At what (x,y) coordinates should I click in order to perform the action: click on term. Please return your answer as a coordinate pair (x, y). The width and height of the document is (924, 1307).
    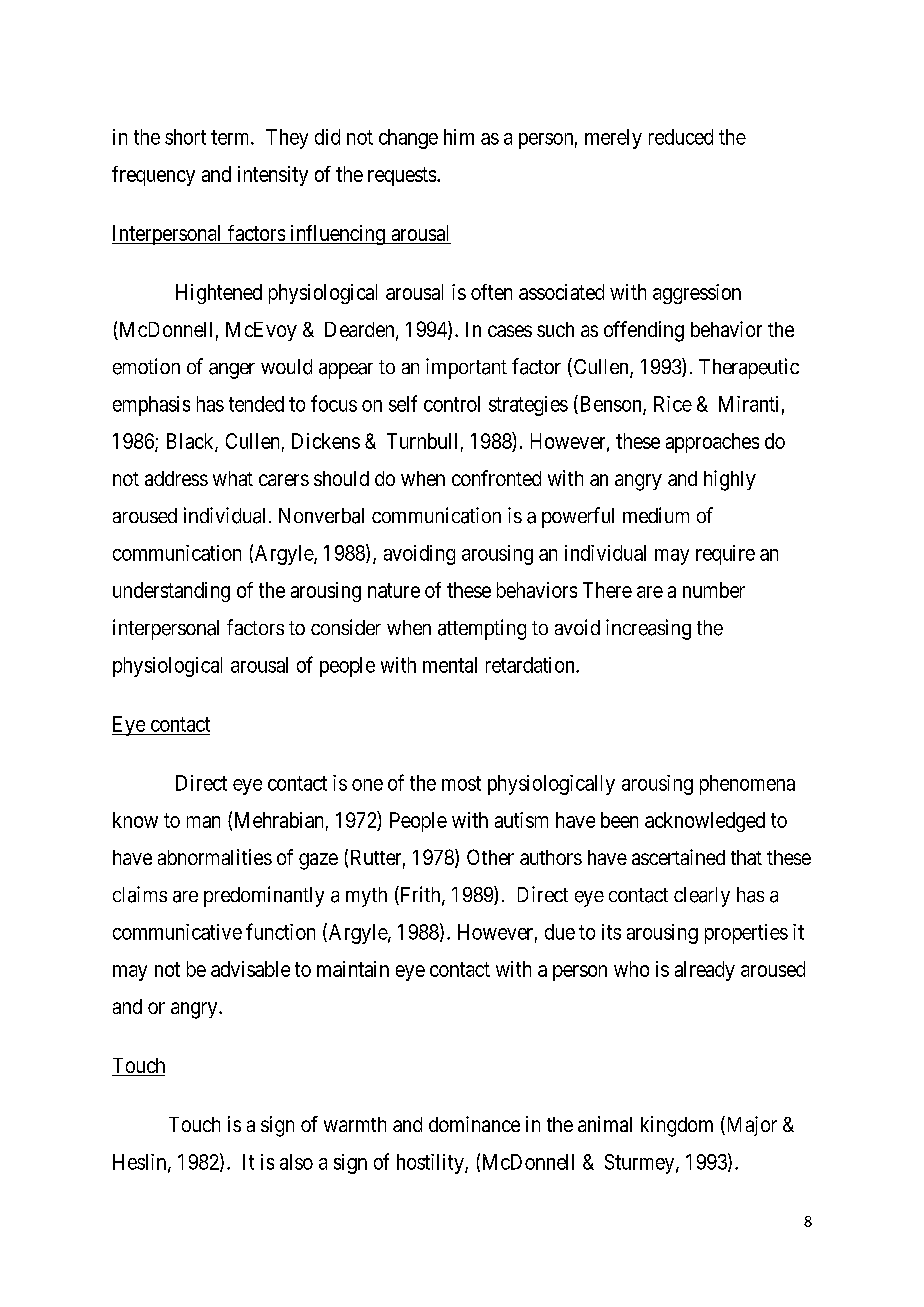
    Looking at the image, I should click on (231, 137).
